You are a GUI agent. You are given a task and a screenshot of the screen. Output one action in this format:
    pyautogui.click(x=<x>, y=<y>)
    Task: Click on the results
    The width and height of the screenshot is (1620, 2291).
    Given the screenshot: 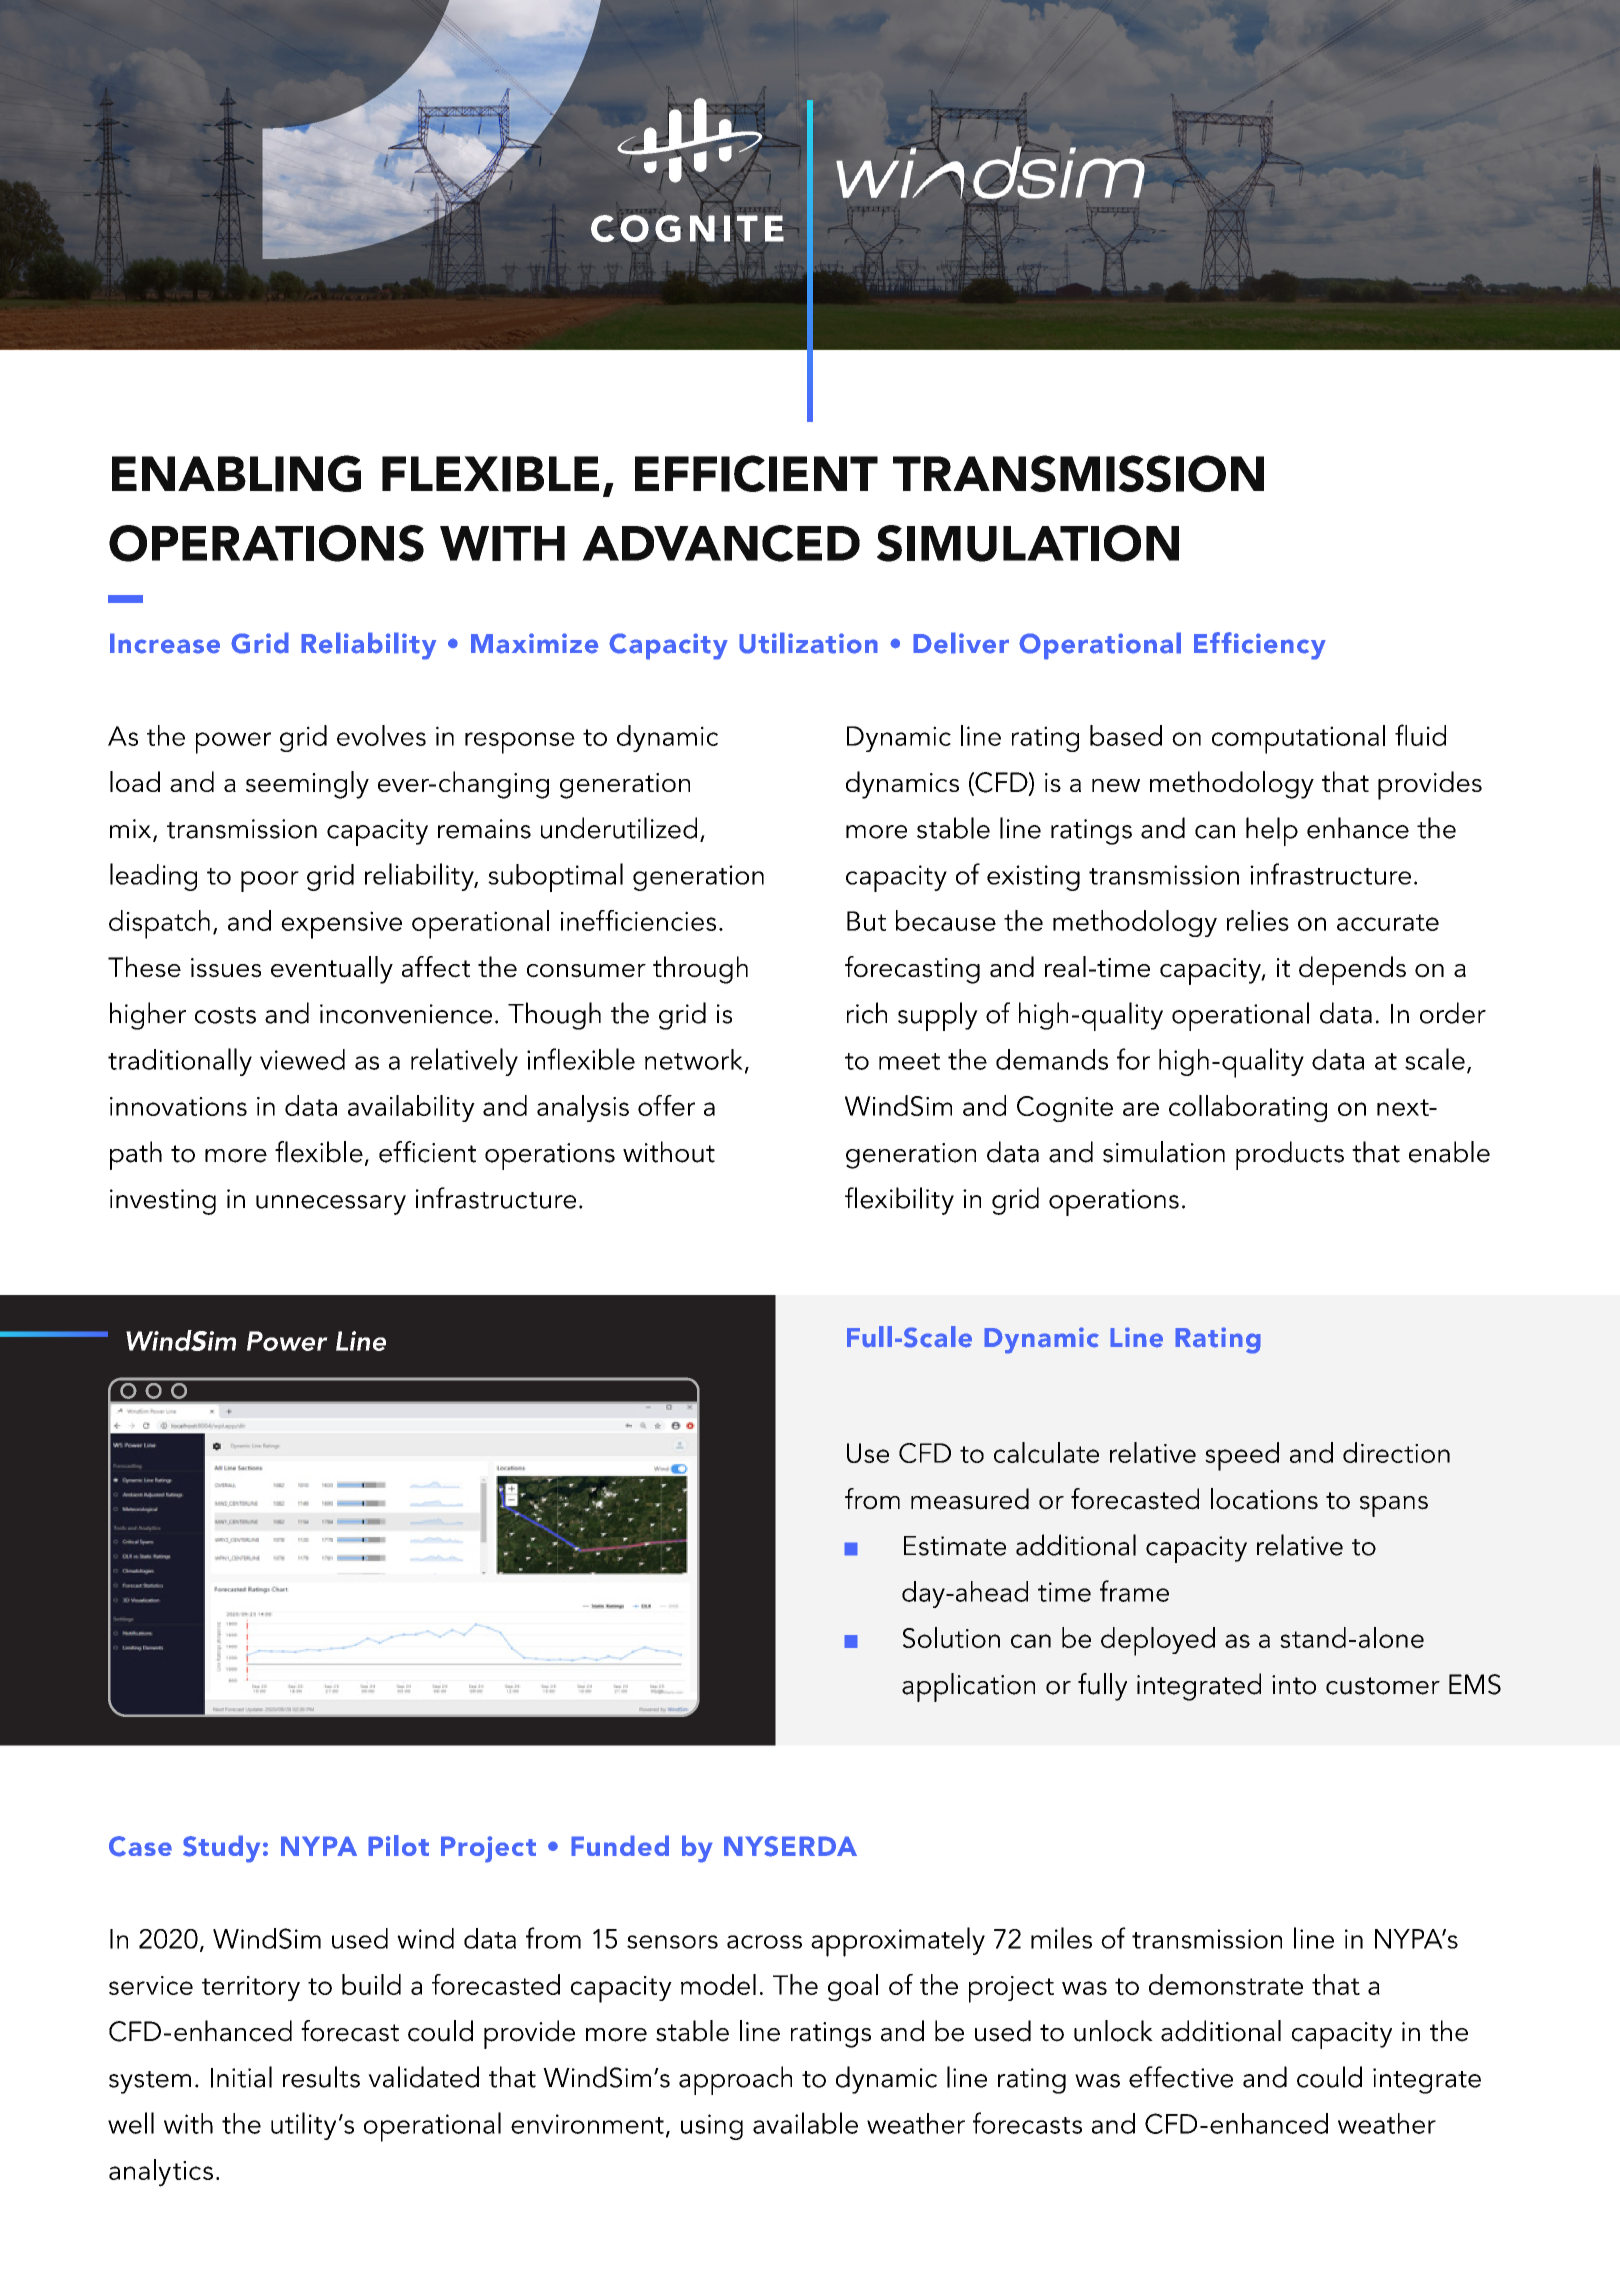 What is the action you would take?
    pyautogui.click(x=321, y=2077)
